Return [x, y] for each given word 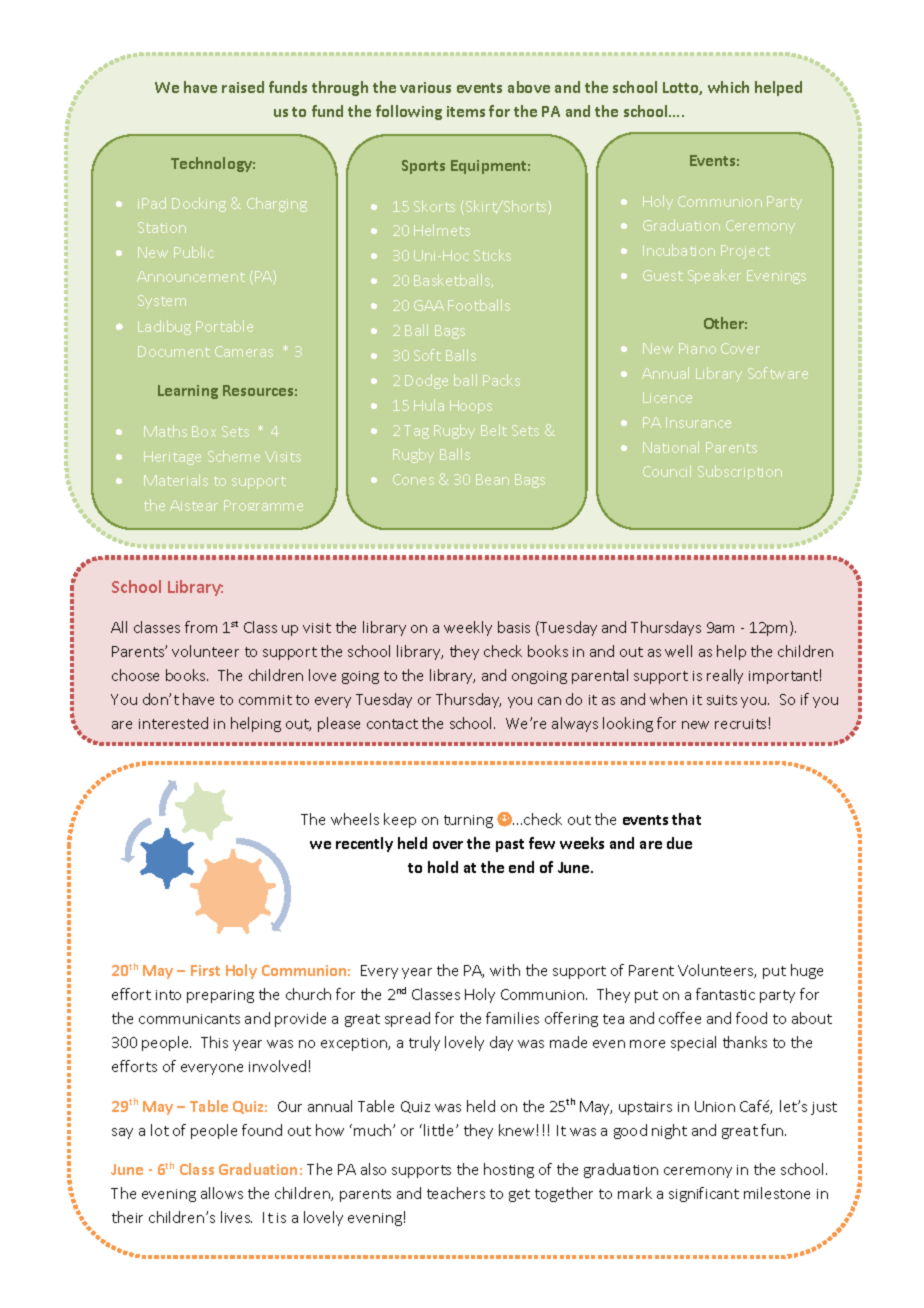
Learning [188, 392]
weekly [468, 628]
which [728, 87]
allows [222, 1193]
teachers [456, 1193]
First [205, 970]
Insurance [698, 422]
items [466, 111]
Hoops [471, 407]
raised [243, 87]
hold [443, 867]
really [725, 676]
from [201, 627]
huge [807, 971]
